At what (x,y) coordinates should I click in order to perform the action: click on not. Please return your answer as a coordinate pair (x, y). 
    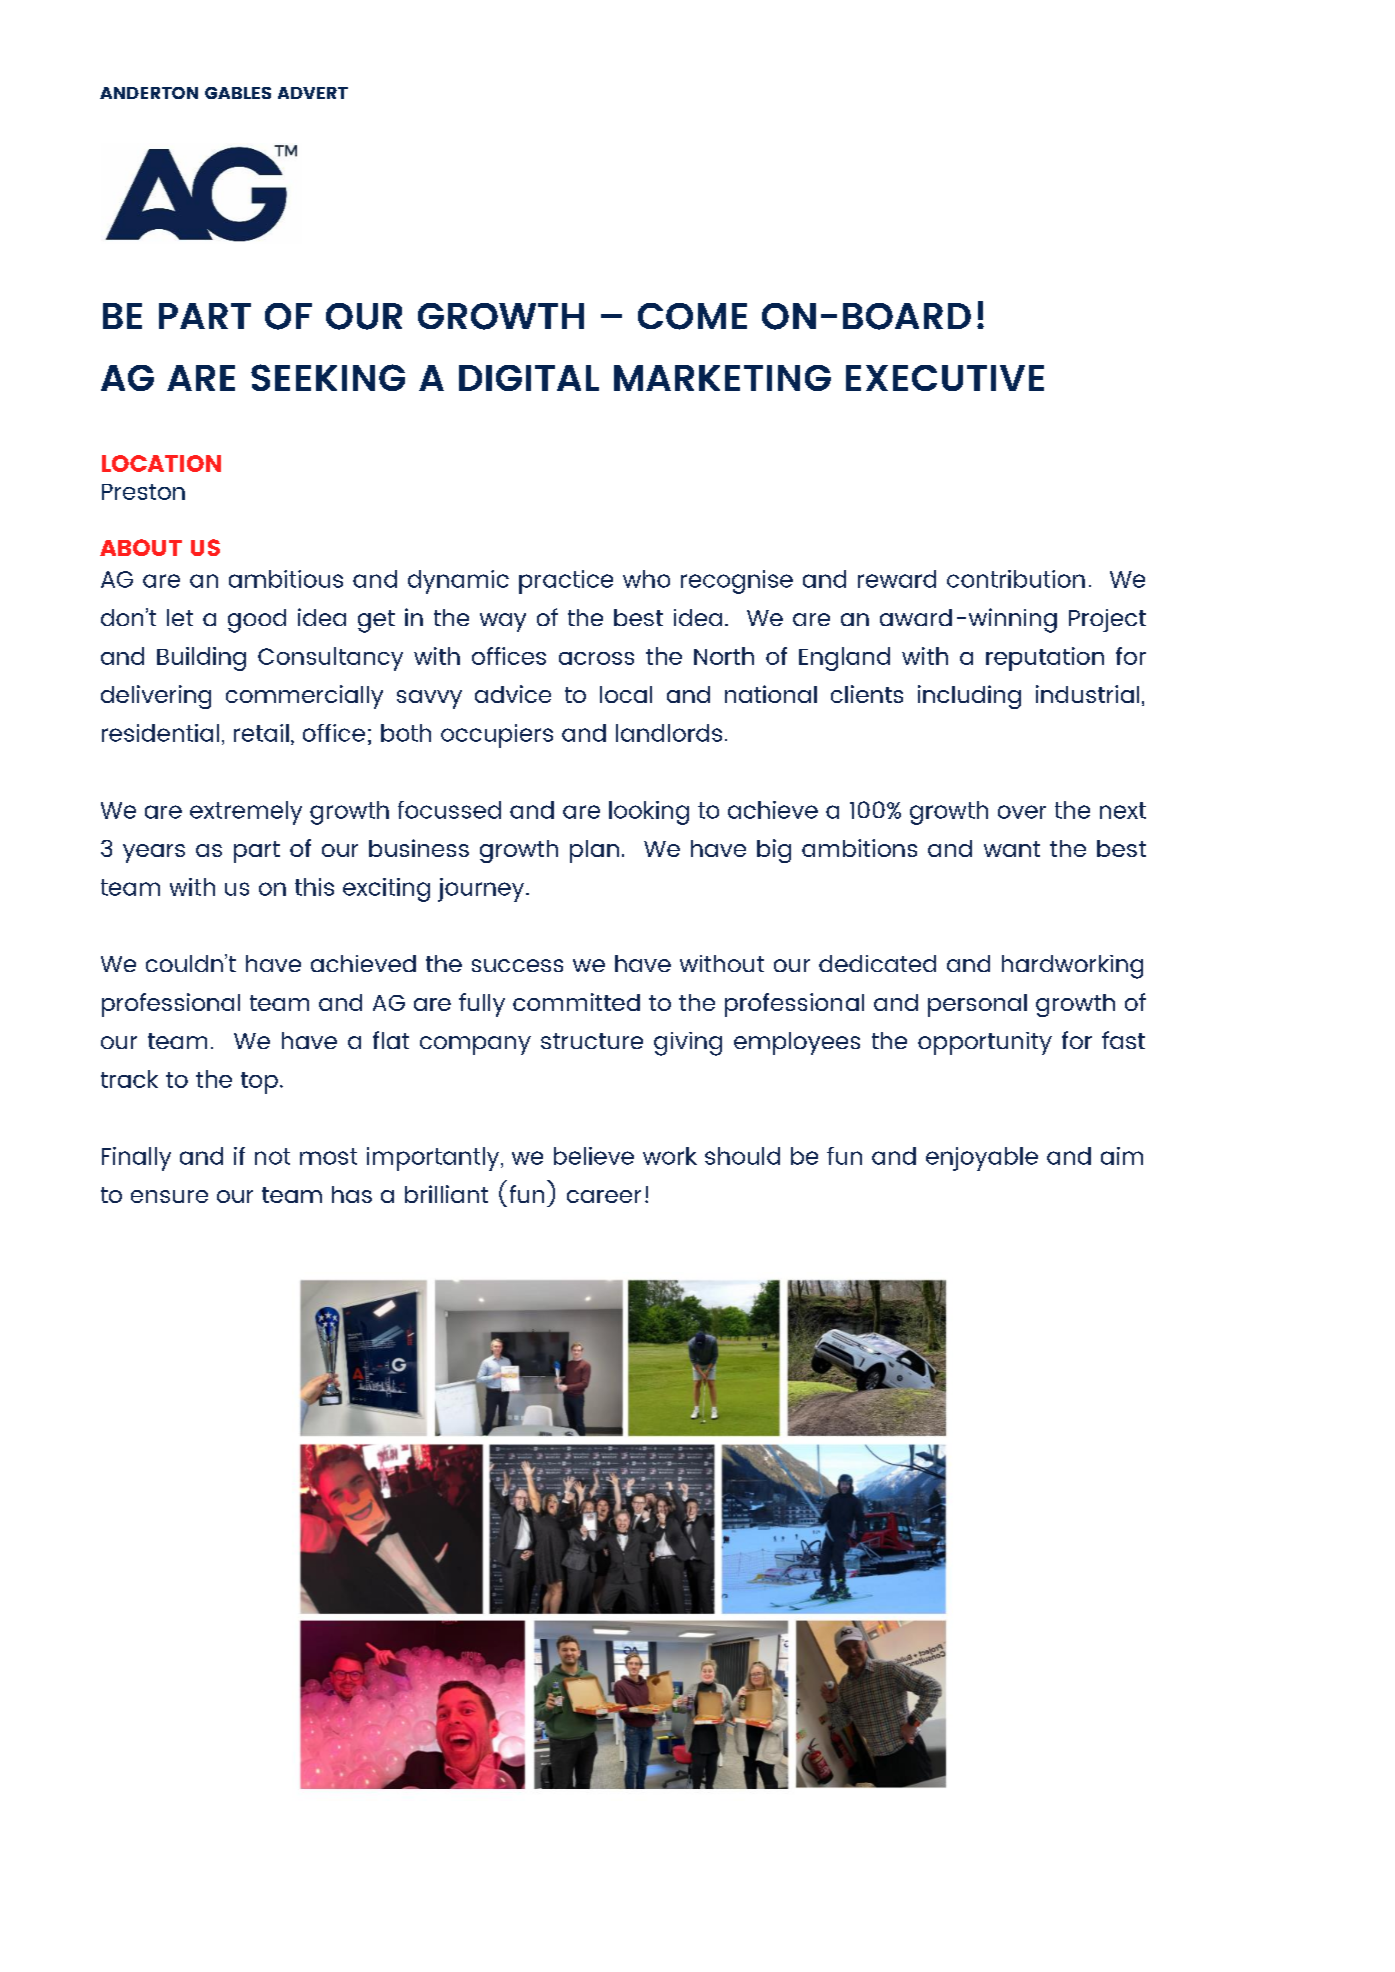
    Looking at the image, I should click on (272, 1156).
